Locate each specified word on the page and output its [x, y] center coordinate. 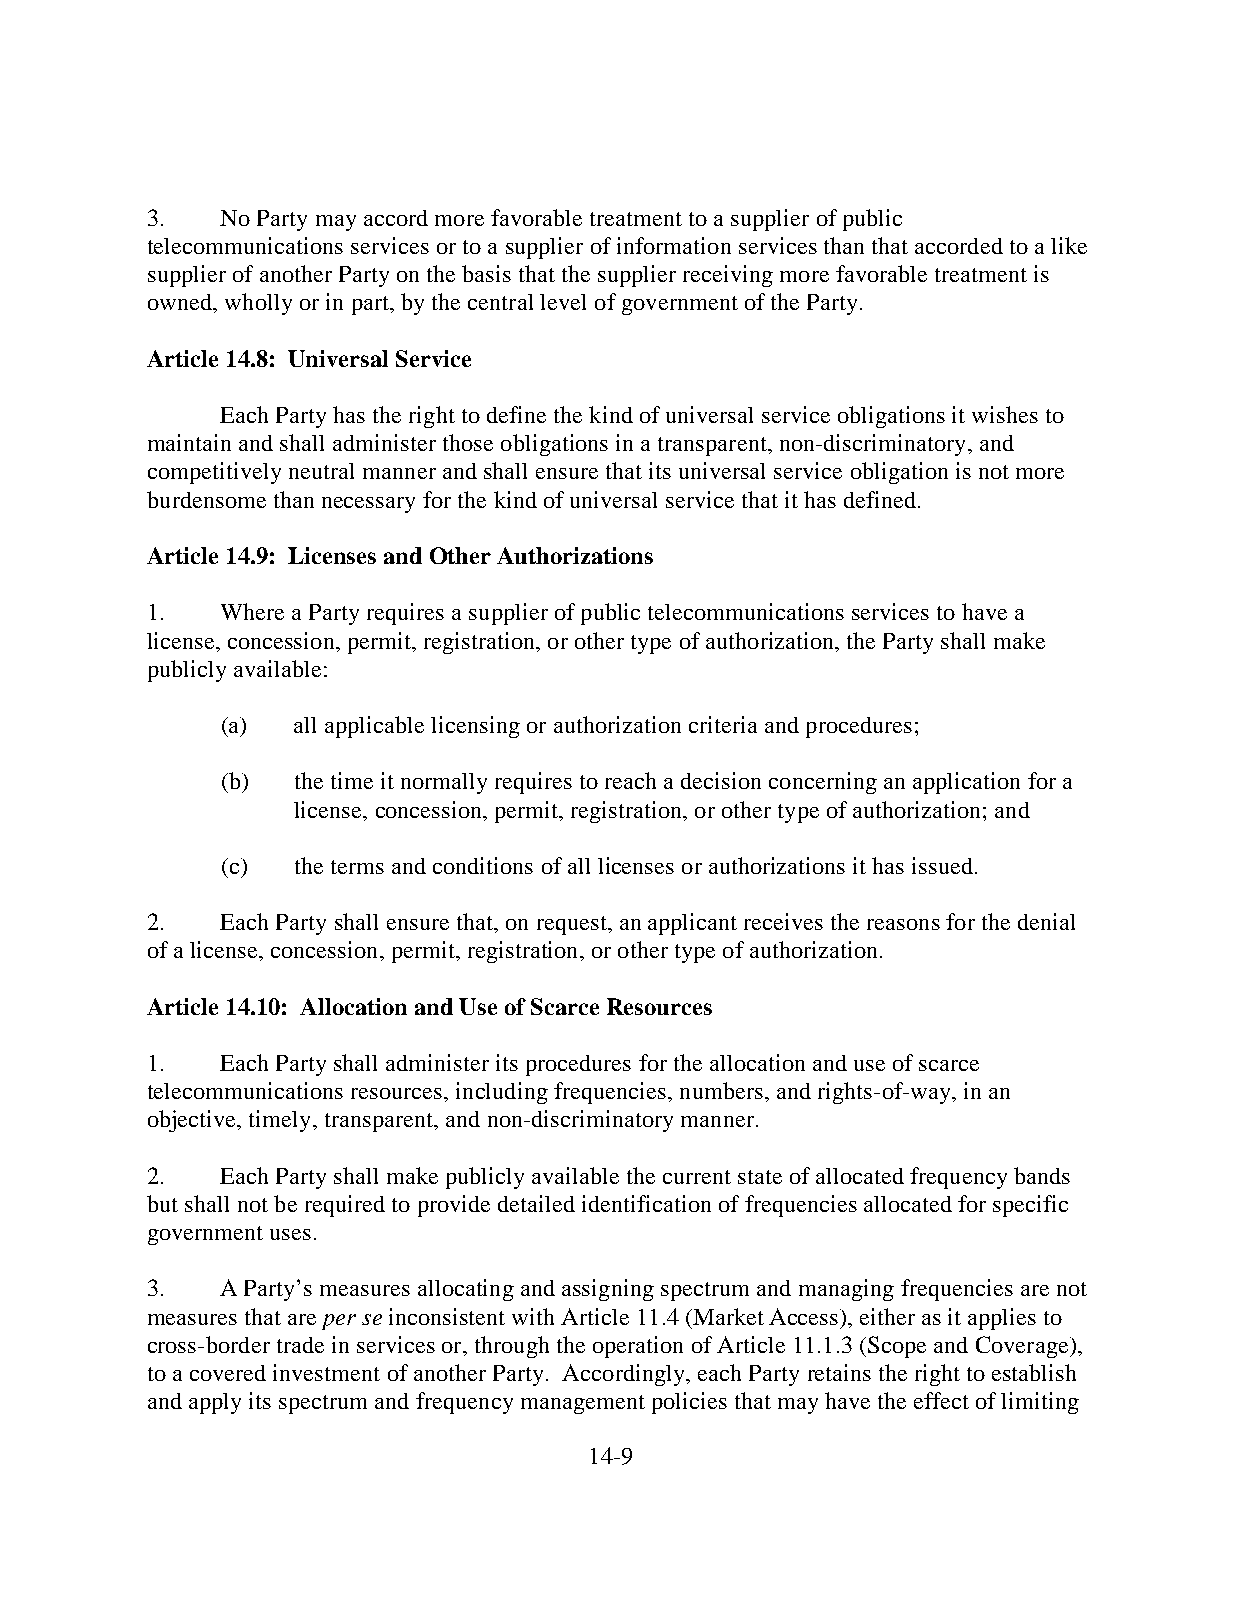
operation [638, 1347]
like [1069, 245]
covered [228, 1373]
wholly [258, 304]
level [563, 302]
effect [941, 1400]
